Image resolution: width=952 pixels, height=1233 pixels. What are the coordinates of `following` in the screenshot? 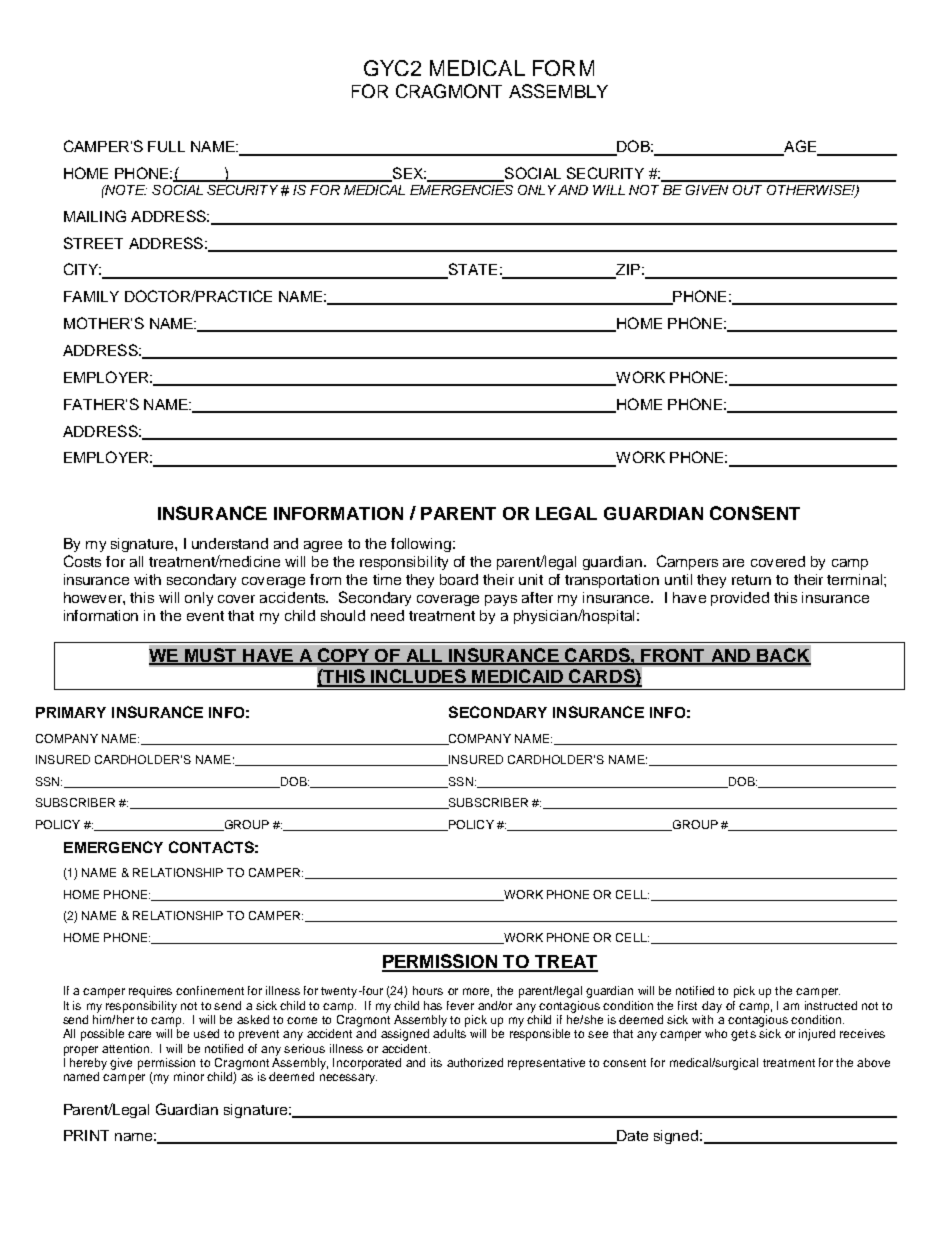 It's located at (421, 545).
